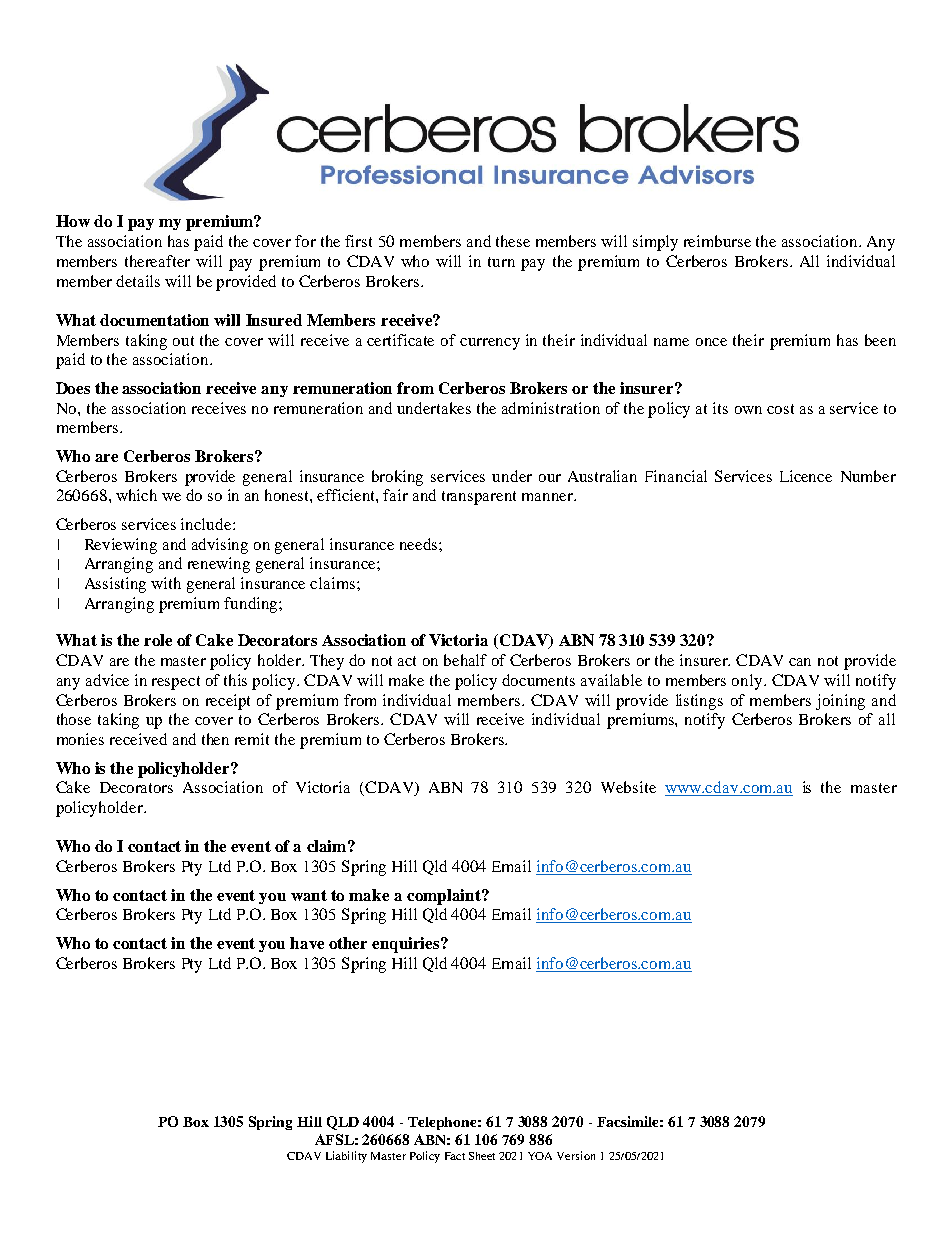 The image size is (952, 1233). I want to click on include, so click(207, 524).
